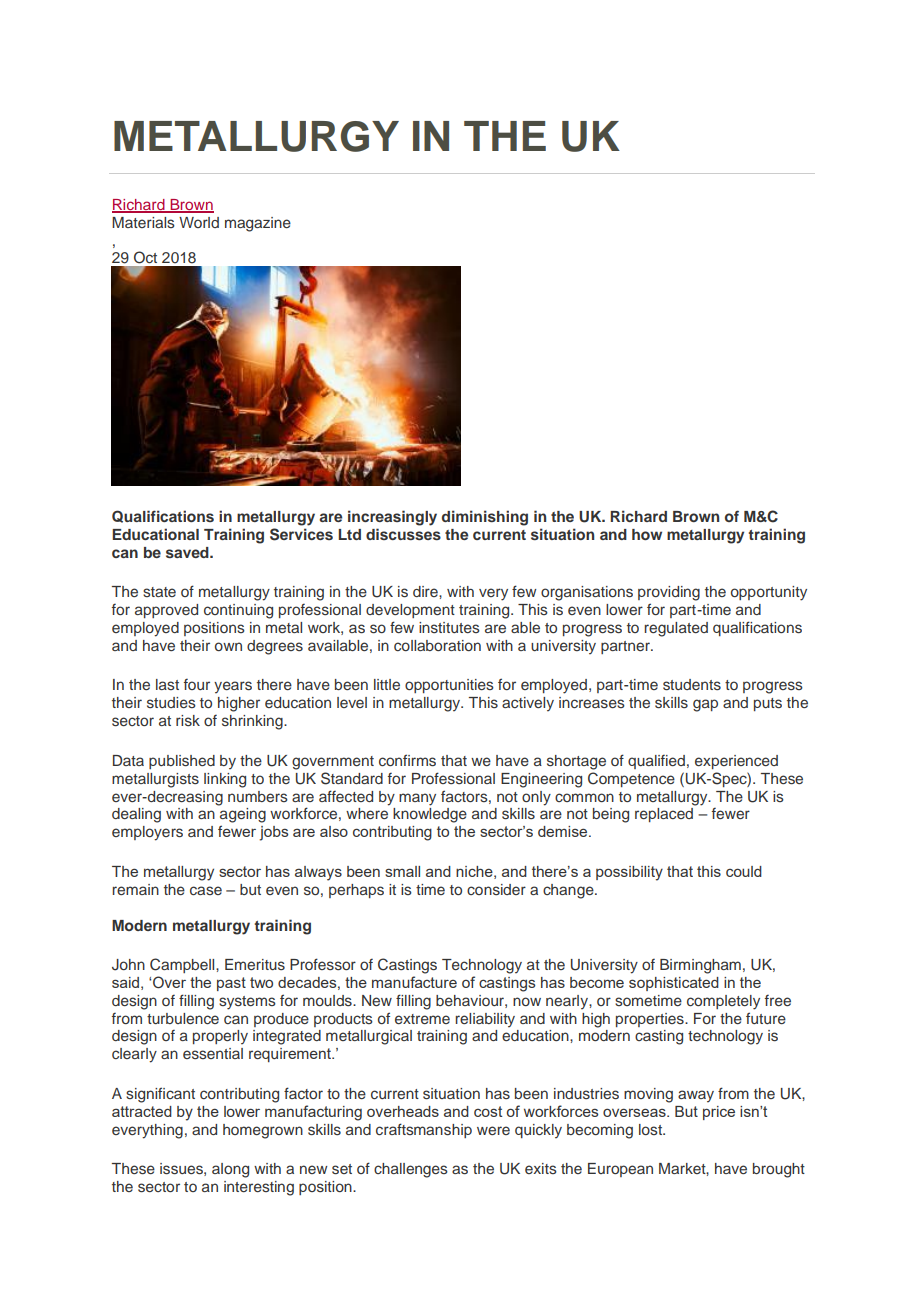 This screenshot has width=924, height=1307. I want to click on saved, so click(188, 552).
